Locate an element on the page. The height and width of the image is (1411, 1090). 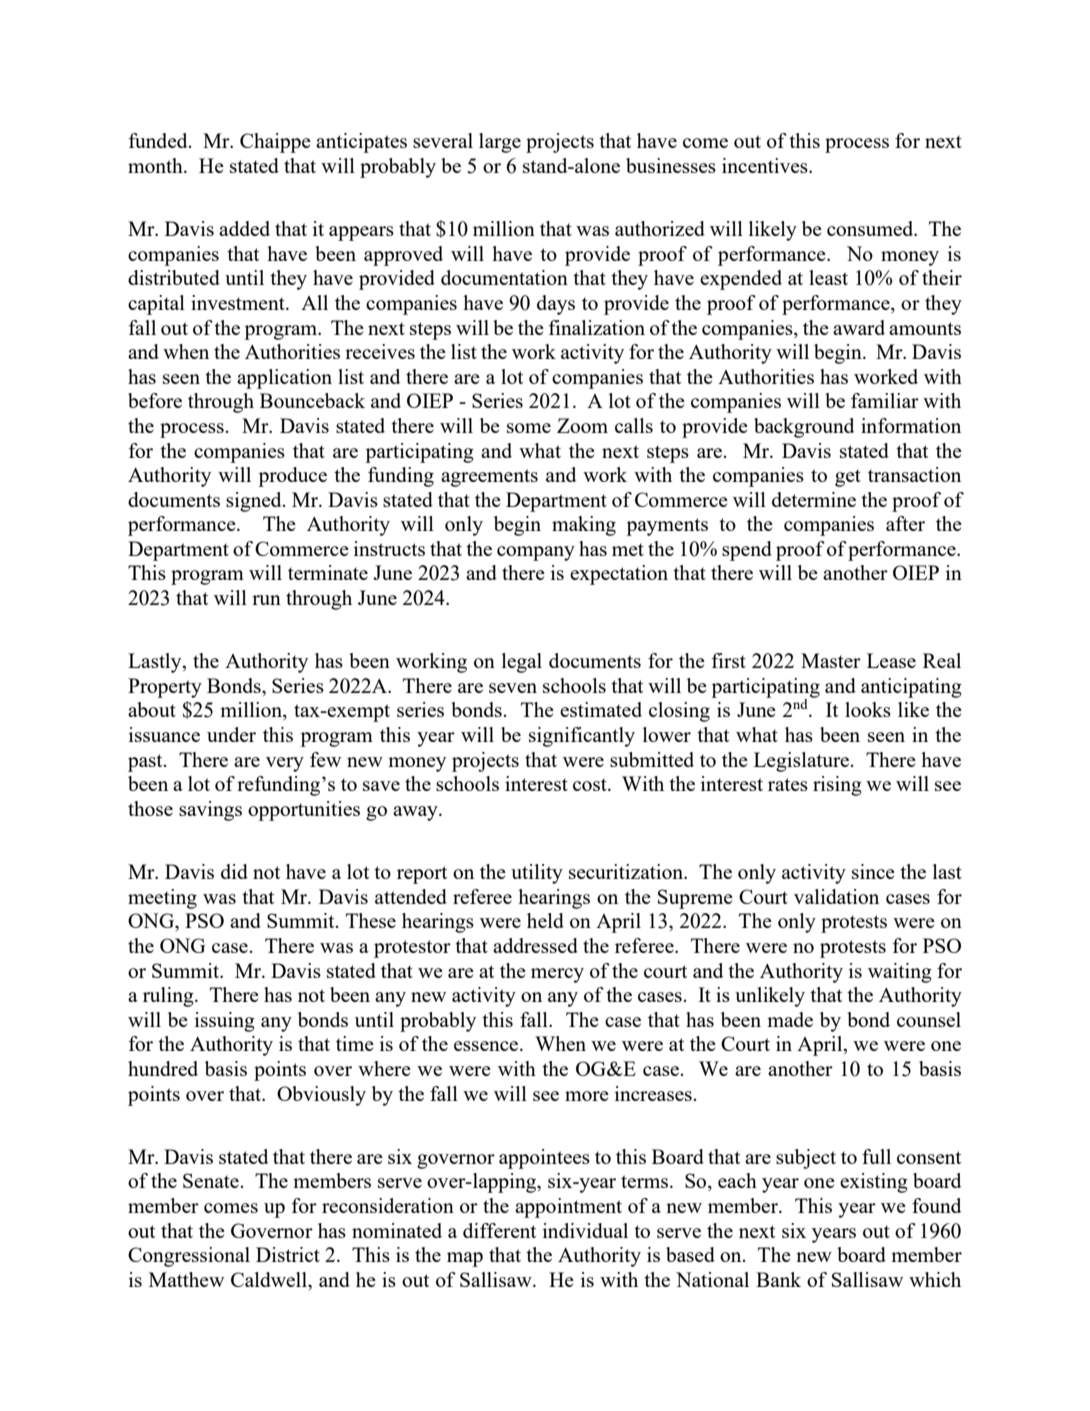
determine is located at coordinates (814, 499).
